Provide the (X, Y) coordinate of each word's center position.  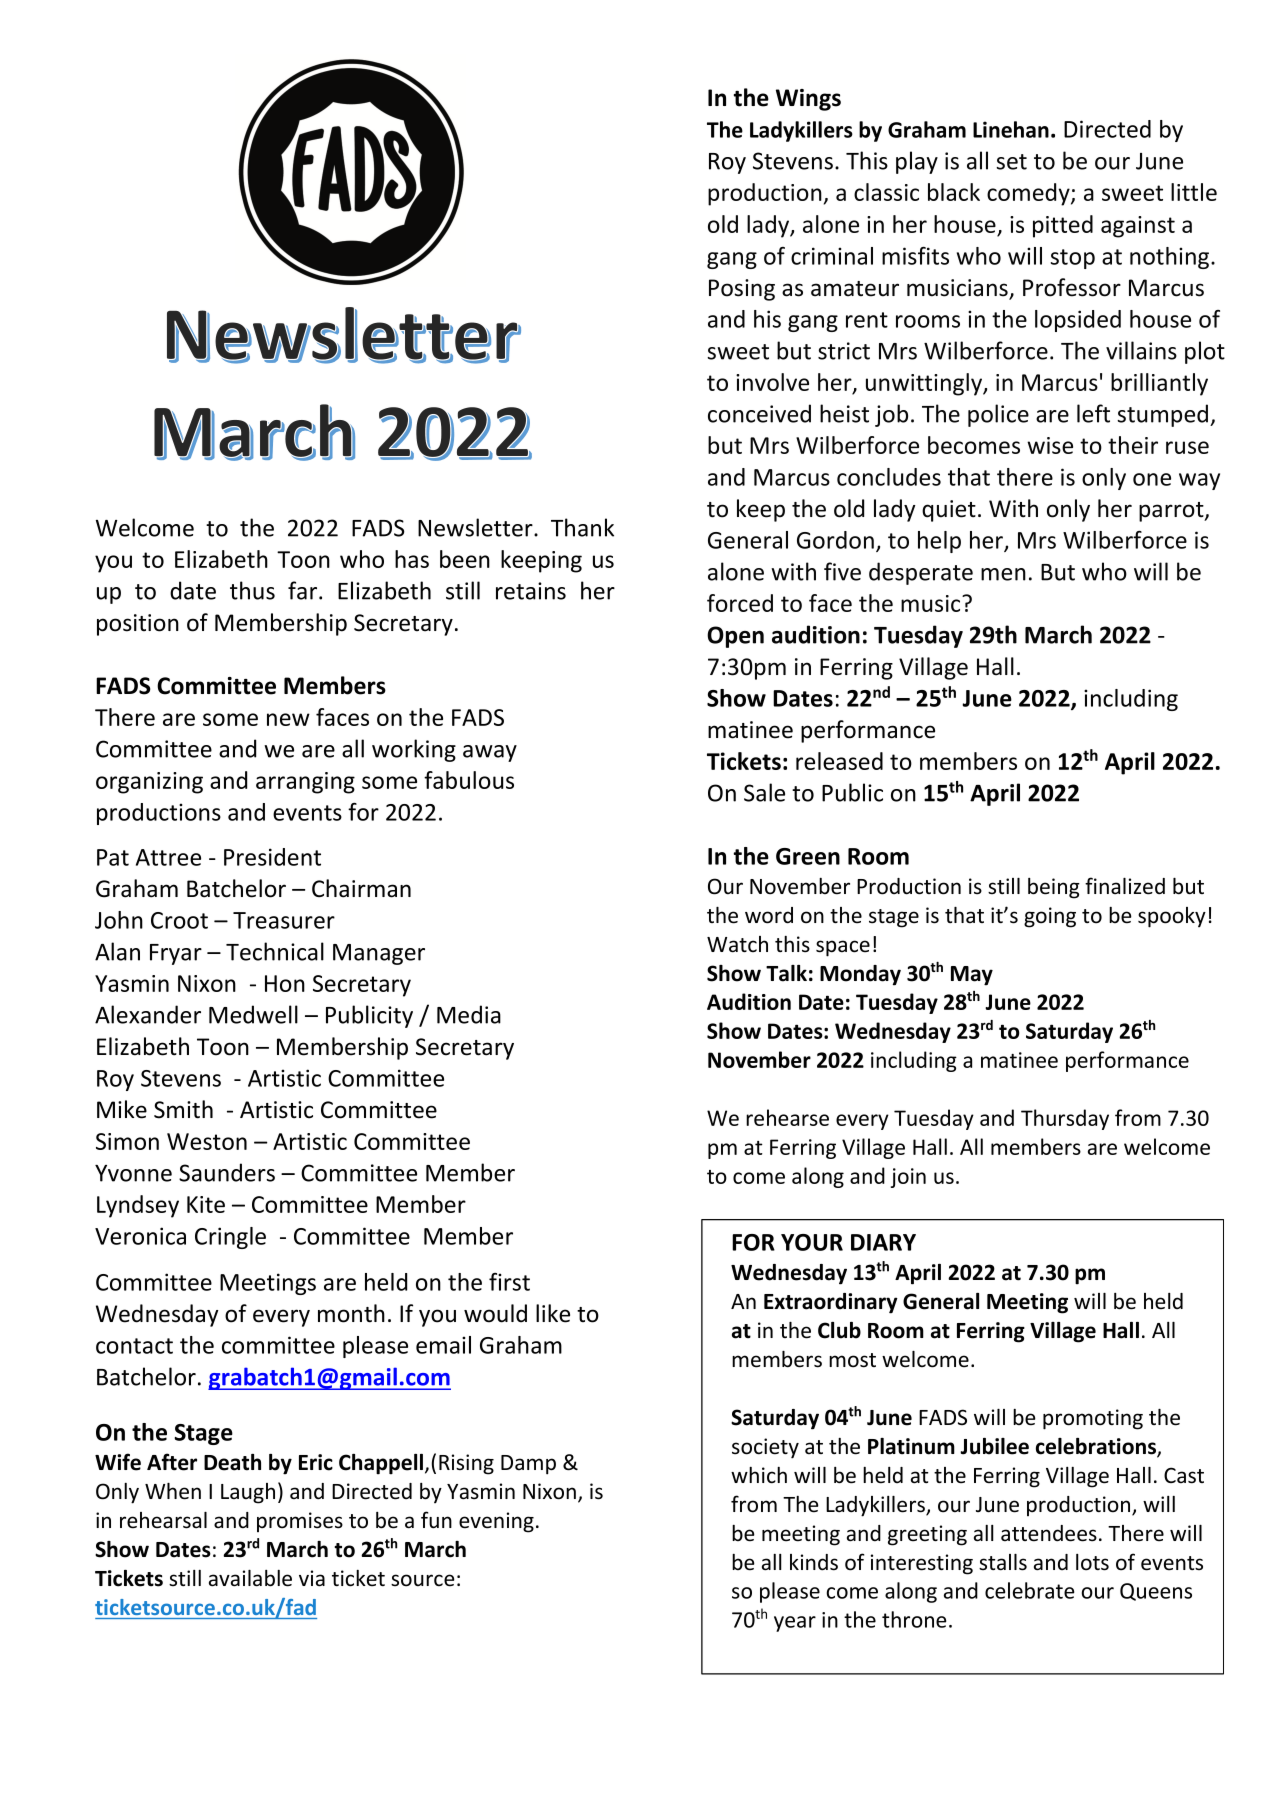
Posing (742, 290)
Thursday (1065, 1119)
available (250, 1578)
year (795, 1624)
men (1003, 574)
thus (252, 590)
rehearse (787, 1117)
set (1011, 162)
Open (735, 637)
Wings (808, 100)
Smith (183, 1109)
